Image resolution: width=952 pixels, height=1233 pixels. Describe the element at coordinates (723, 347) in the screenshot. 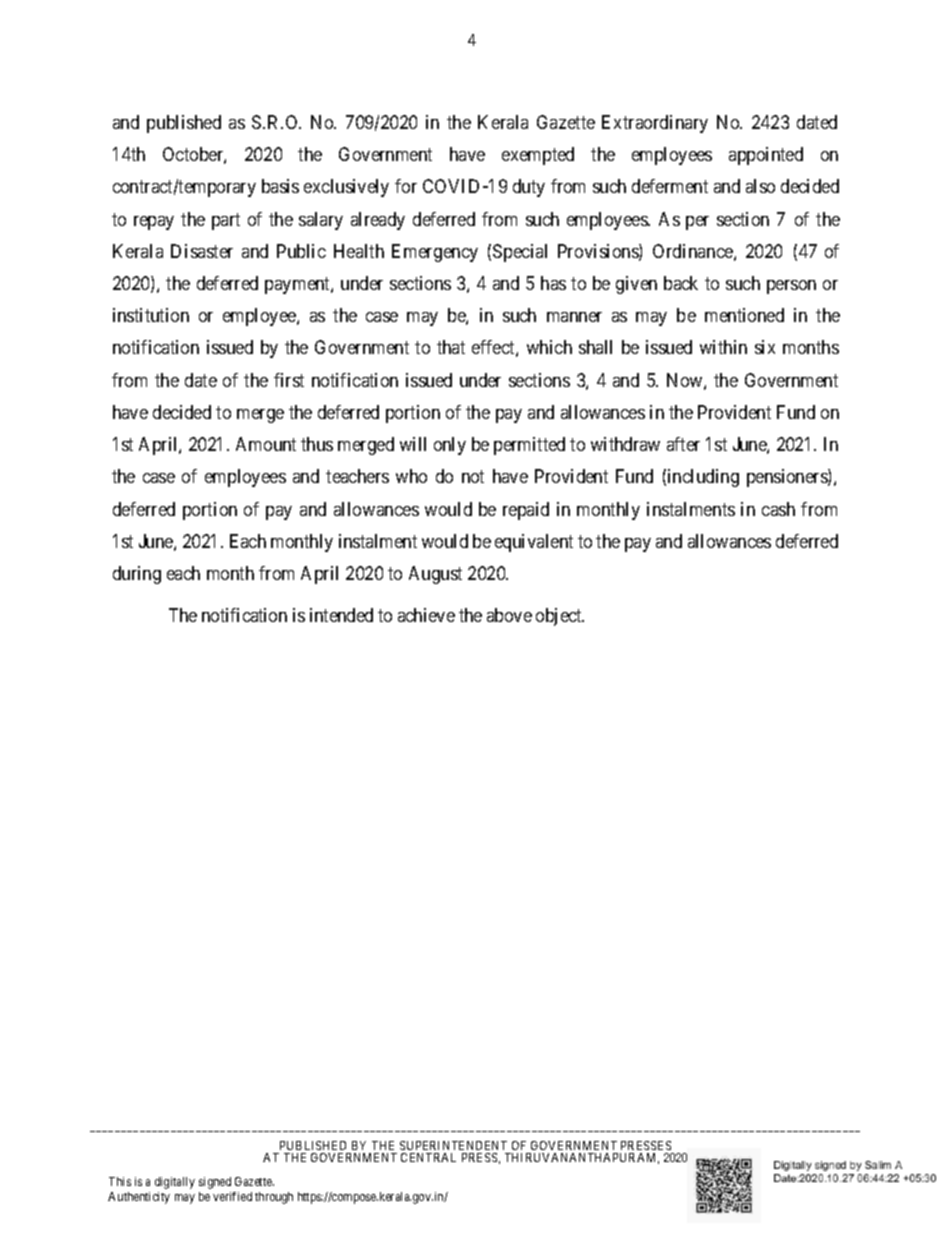

I see `within` at that location.
